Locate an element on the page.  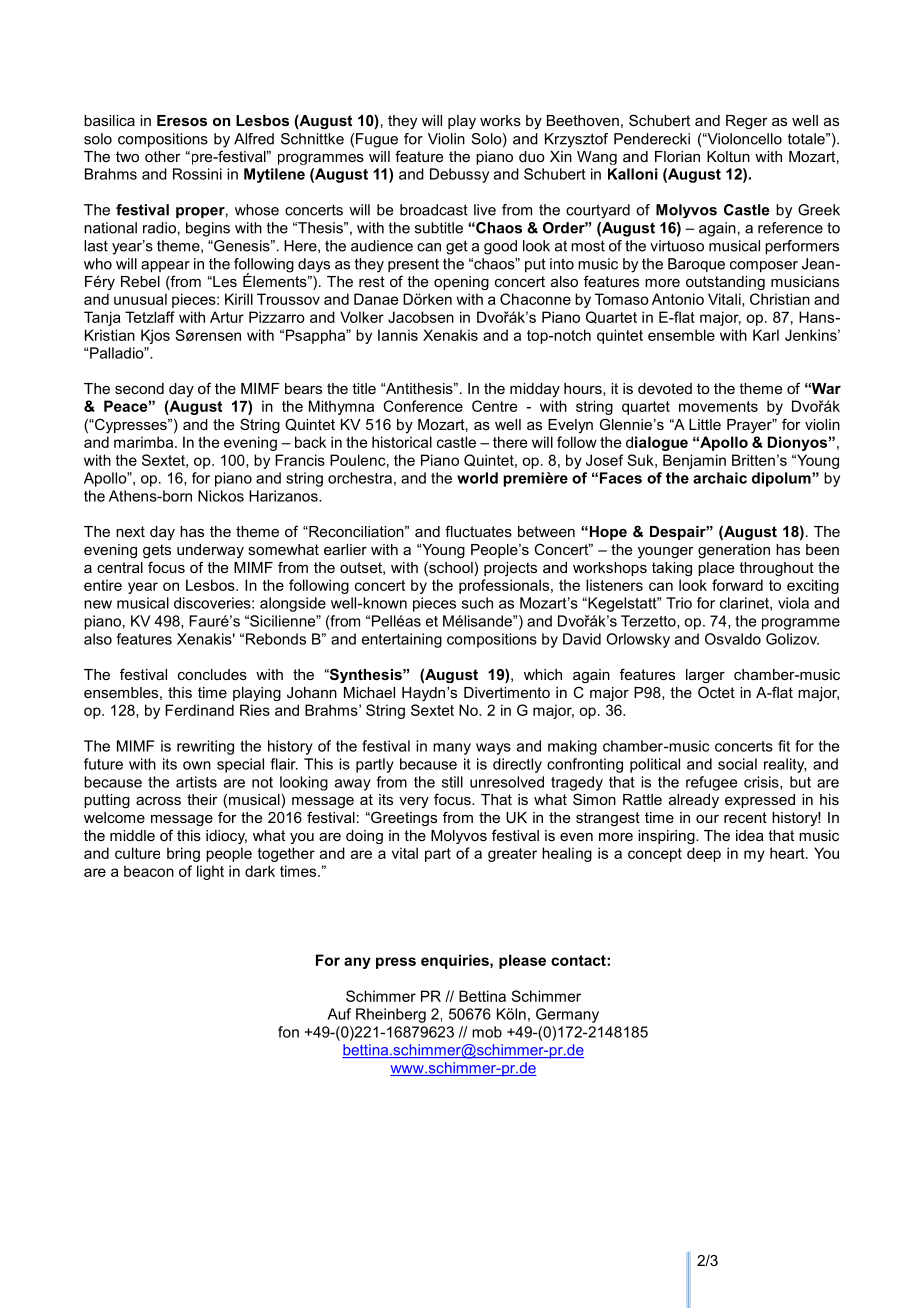
please is located at coordinates (522, 961).
